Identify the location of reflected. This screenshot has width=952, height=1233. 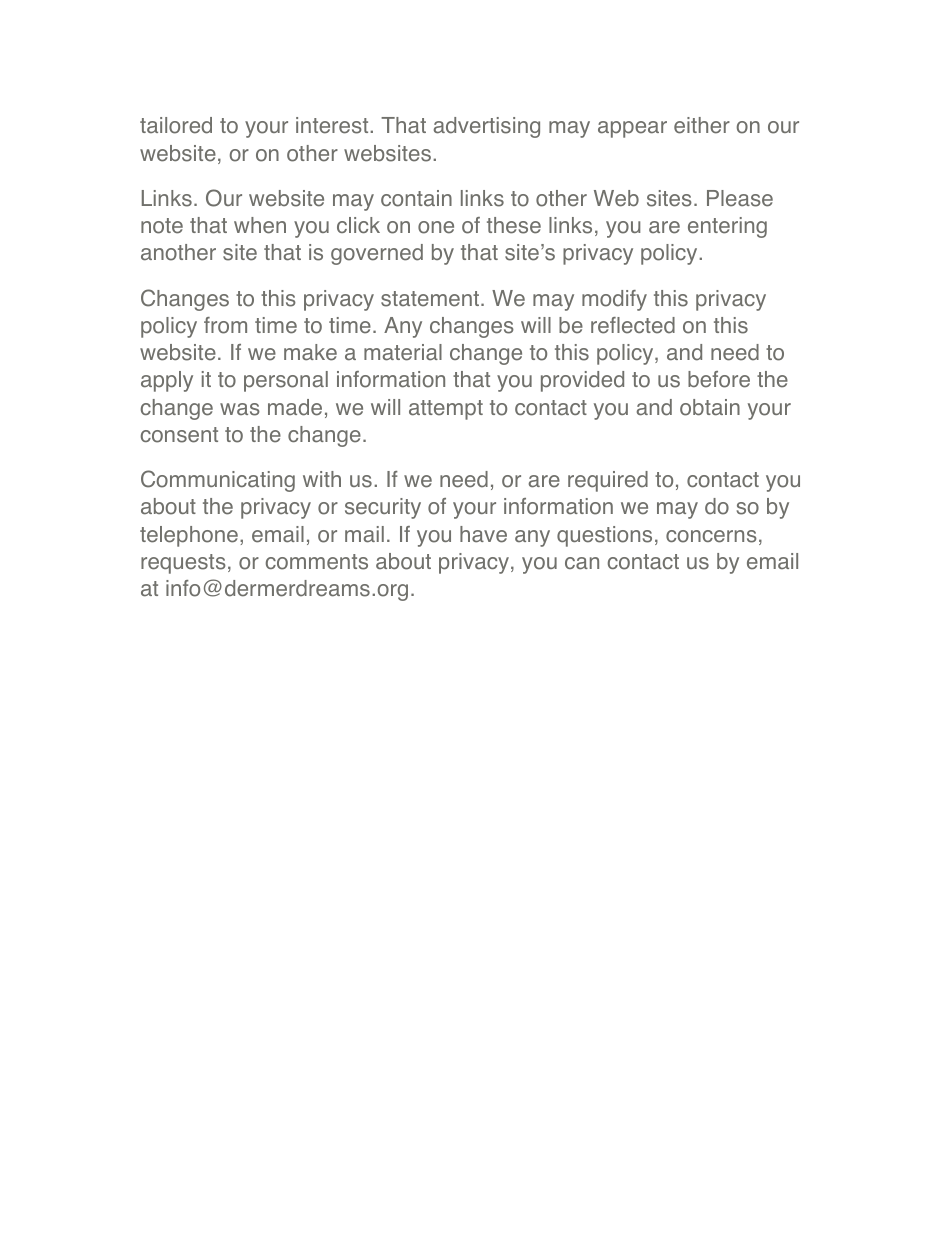
(633, 325).
